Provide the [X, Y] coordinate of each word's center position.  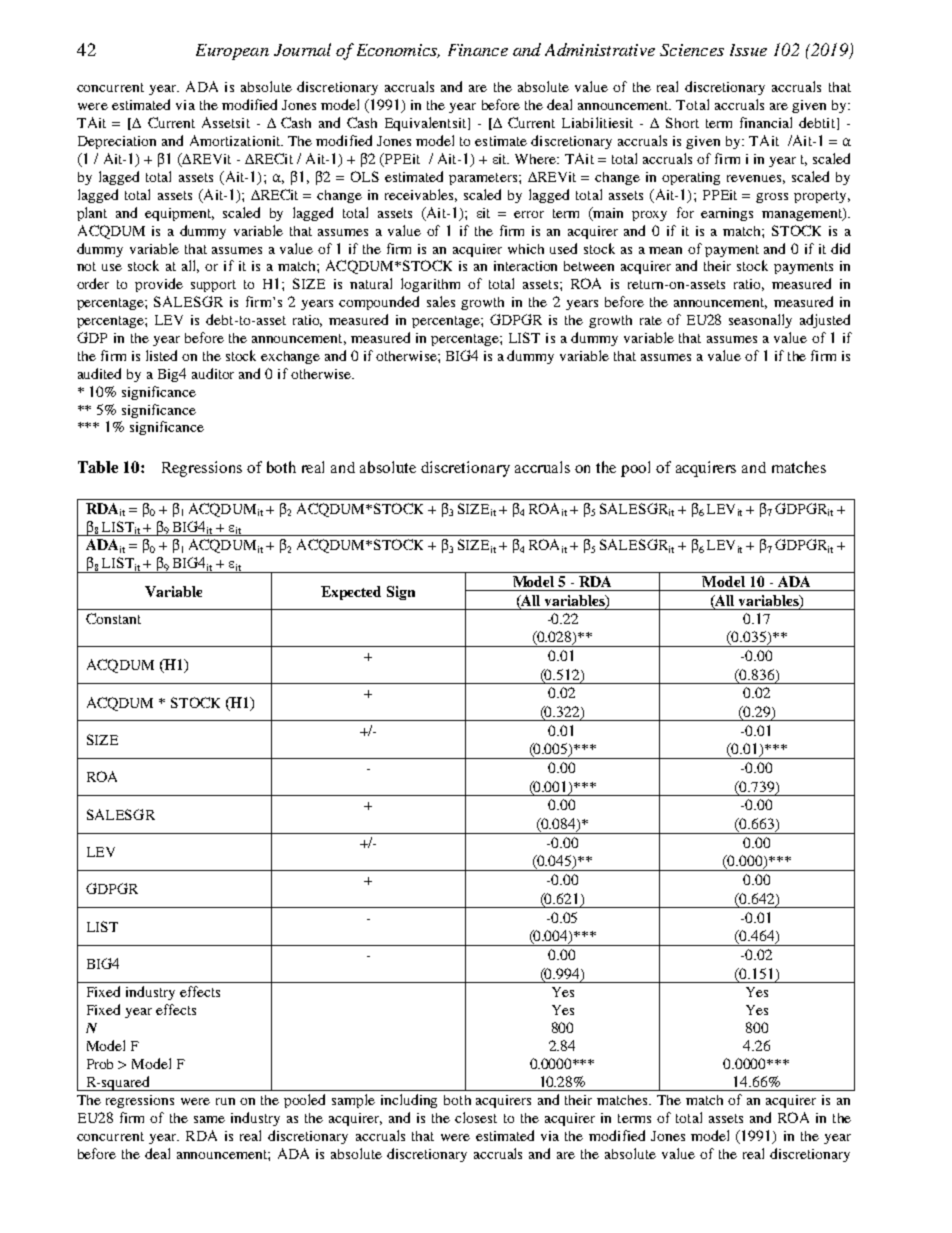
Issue [748, 50]
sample [353, 1101]
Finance [478, 50]
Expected [351, 593]
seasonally [760, 321]
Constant [113, 618]
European [232, 52]
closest [476, 1117]
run [225, 1101]
